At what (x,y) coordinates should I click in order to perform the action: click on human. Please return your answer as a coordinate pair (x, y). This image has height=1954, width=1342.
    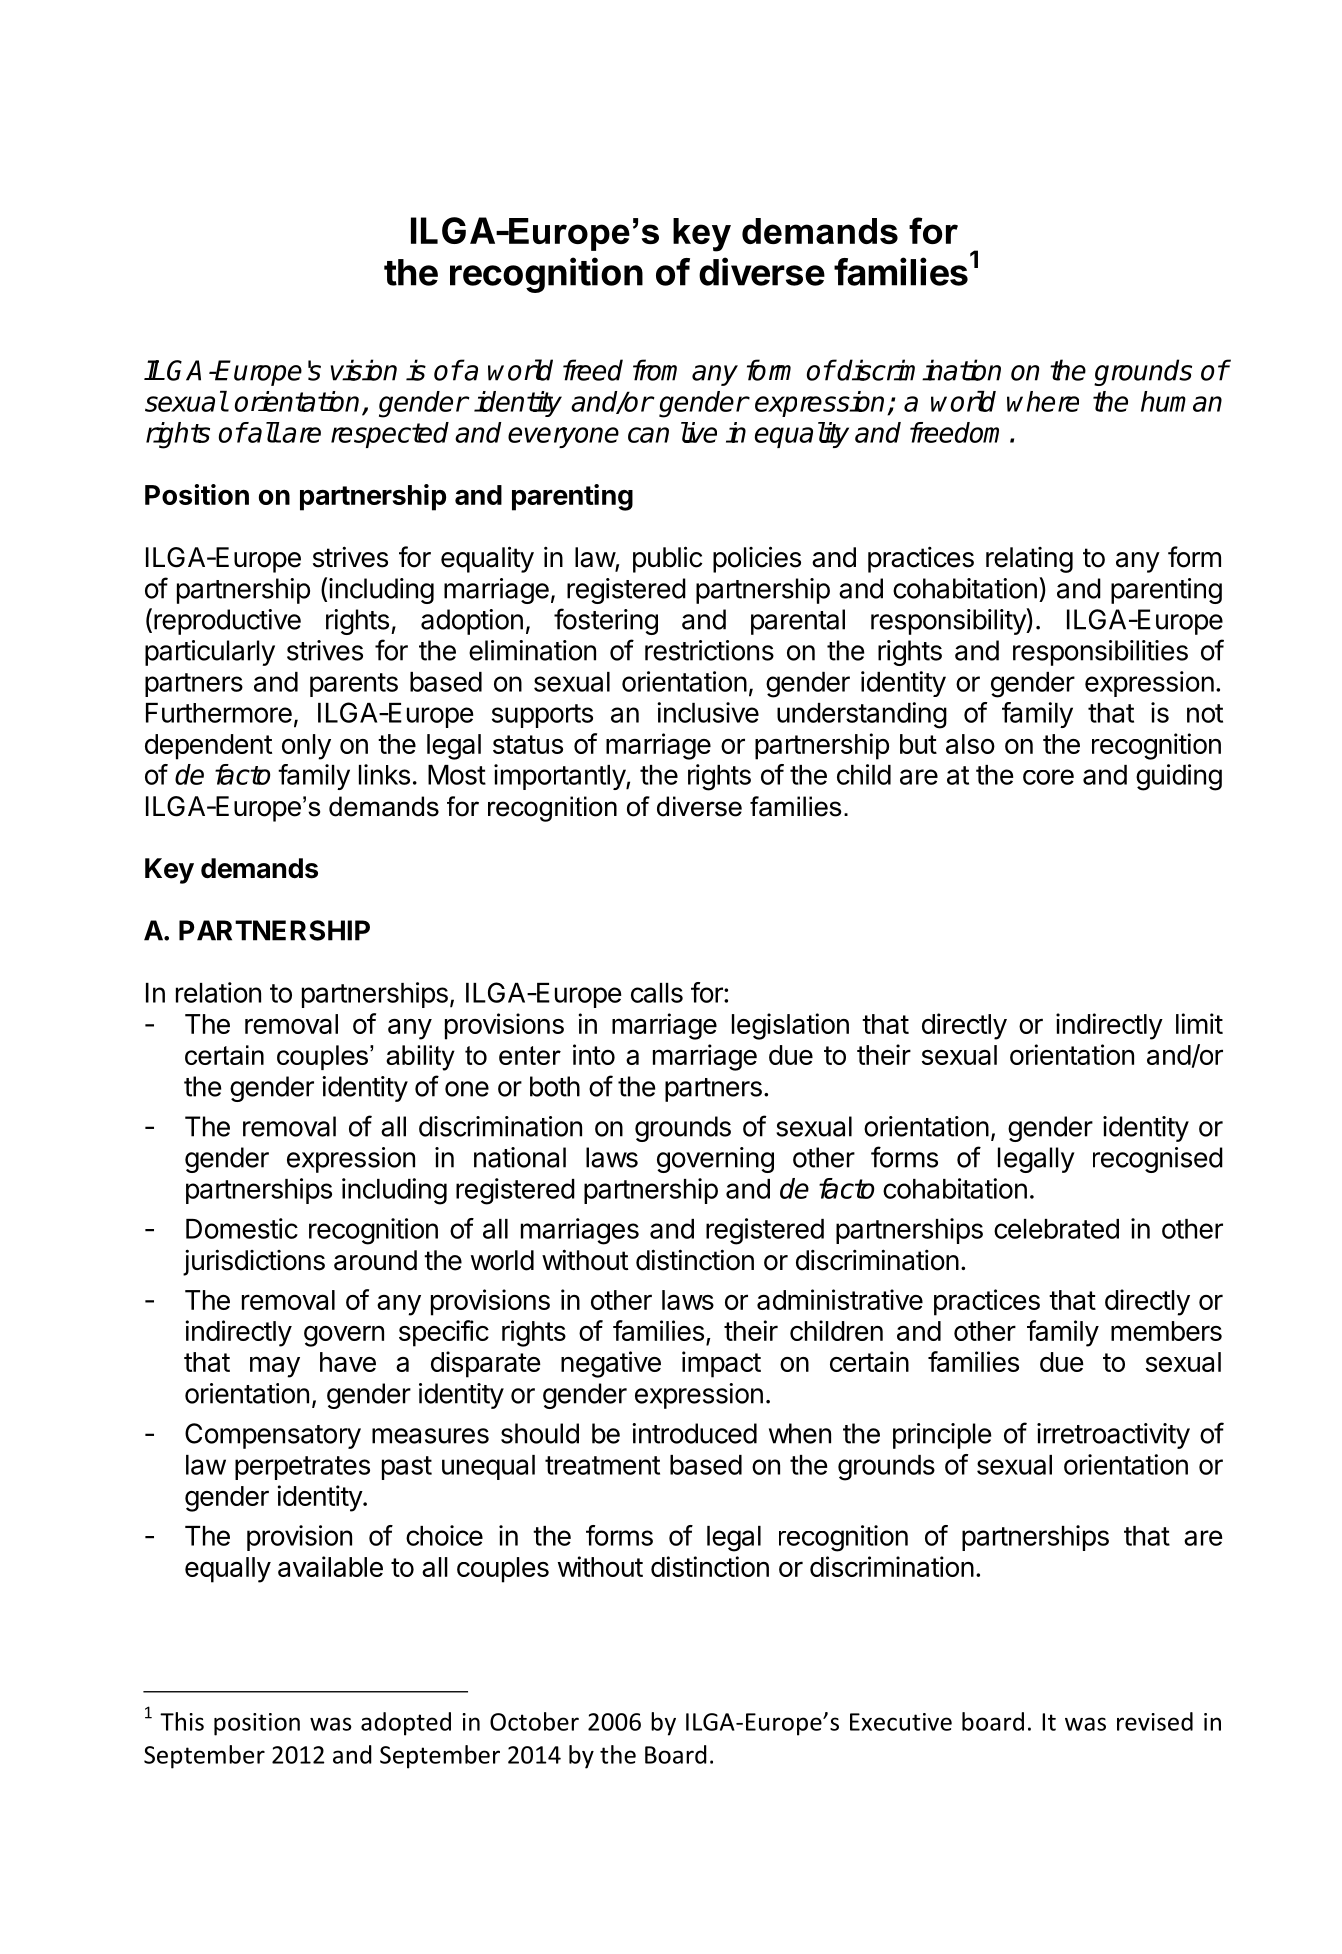
    Looking at the image, I should click on (1181, 401).
